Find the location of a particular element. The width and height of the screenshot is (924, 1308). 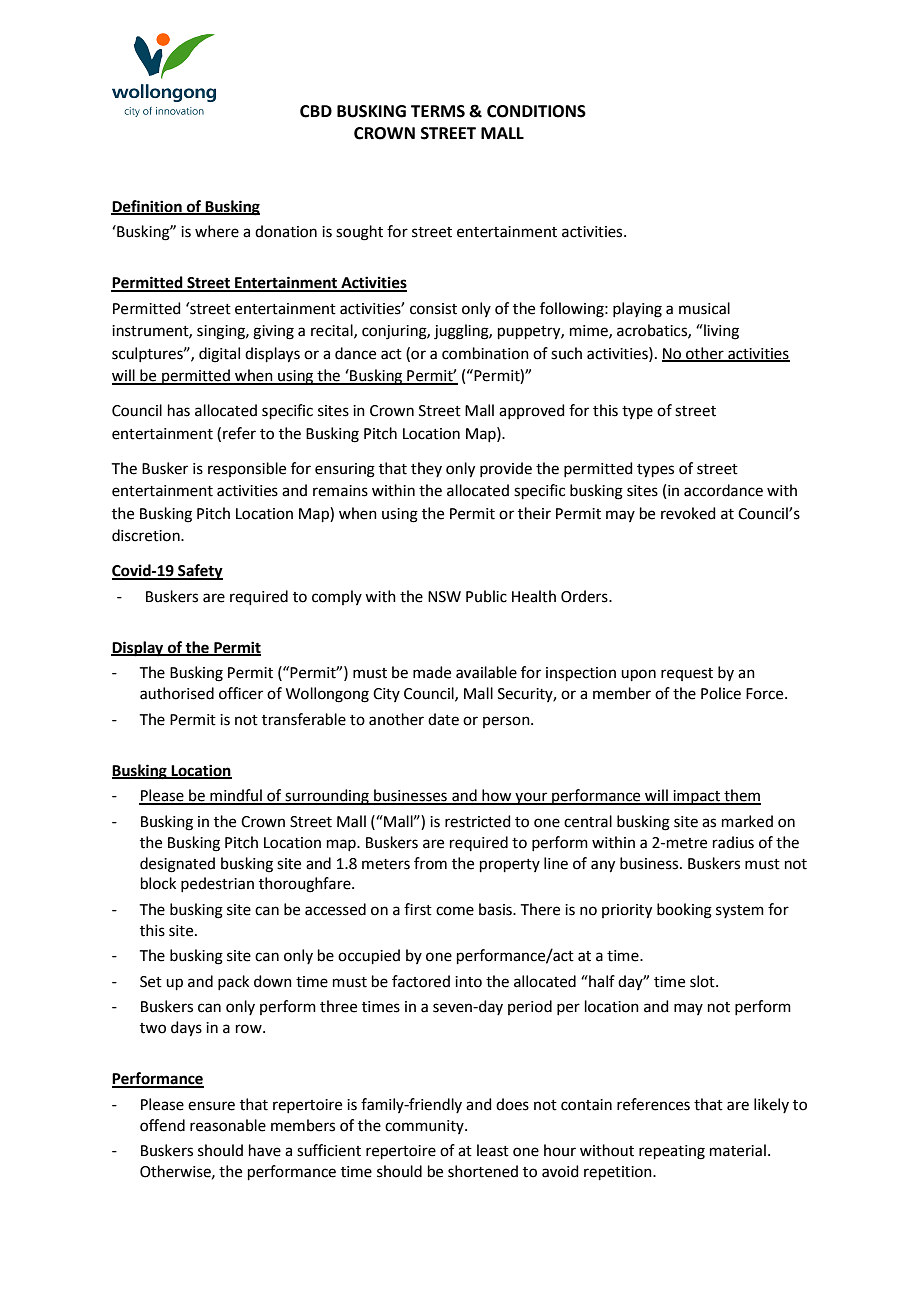

CONDITIONS is located at coordinates (536, 111).
